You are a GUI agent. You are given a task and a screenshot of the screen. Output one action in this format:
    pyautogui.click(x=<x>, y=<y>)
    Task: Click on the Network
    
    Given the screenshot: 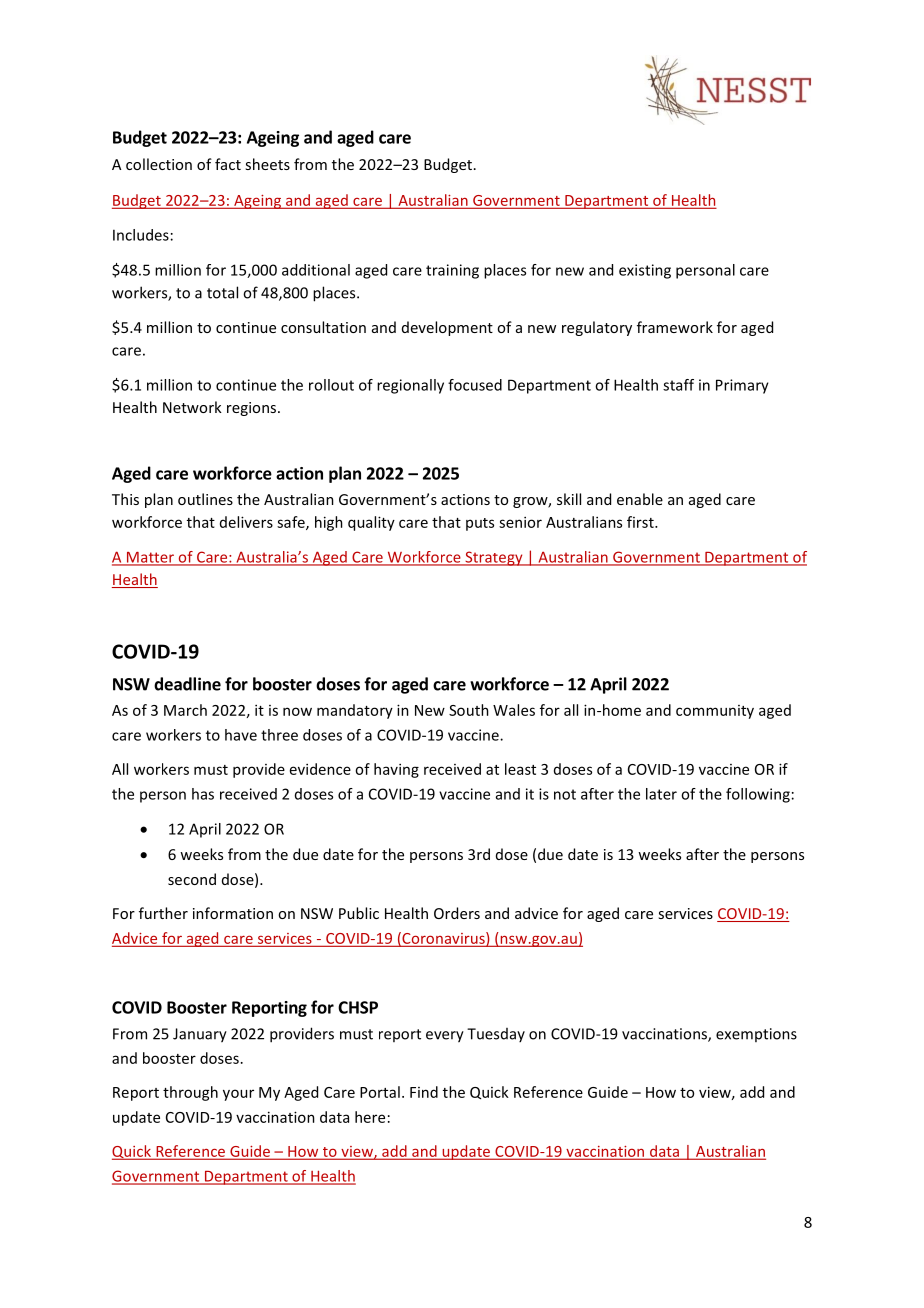 What is the action you would take?
    pyautogui.click(x=192, y=407)
